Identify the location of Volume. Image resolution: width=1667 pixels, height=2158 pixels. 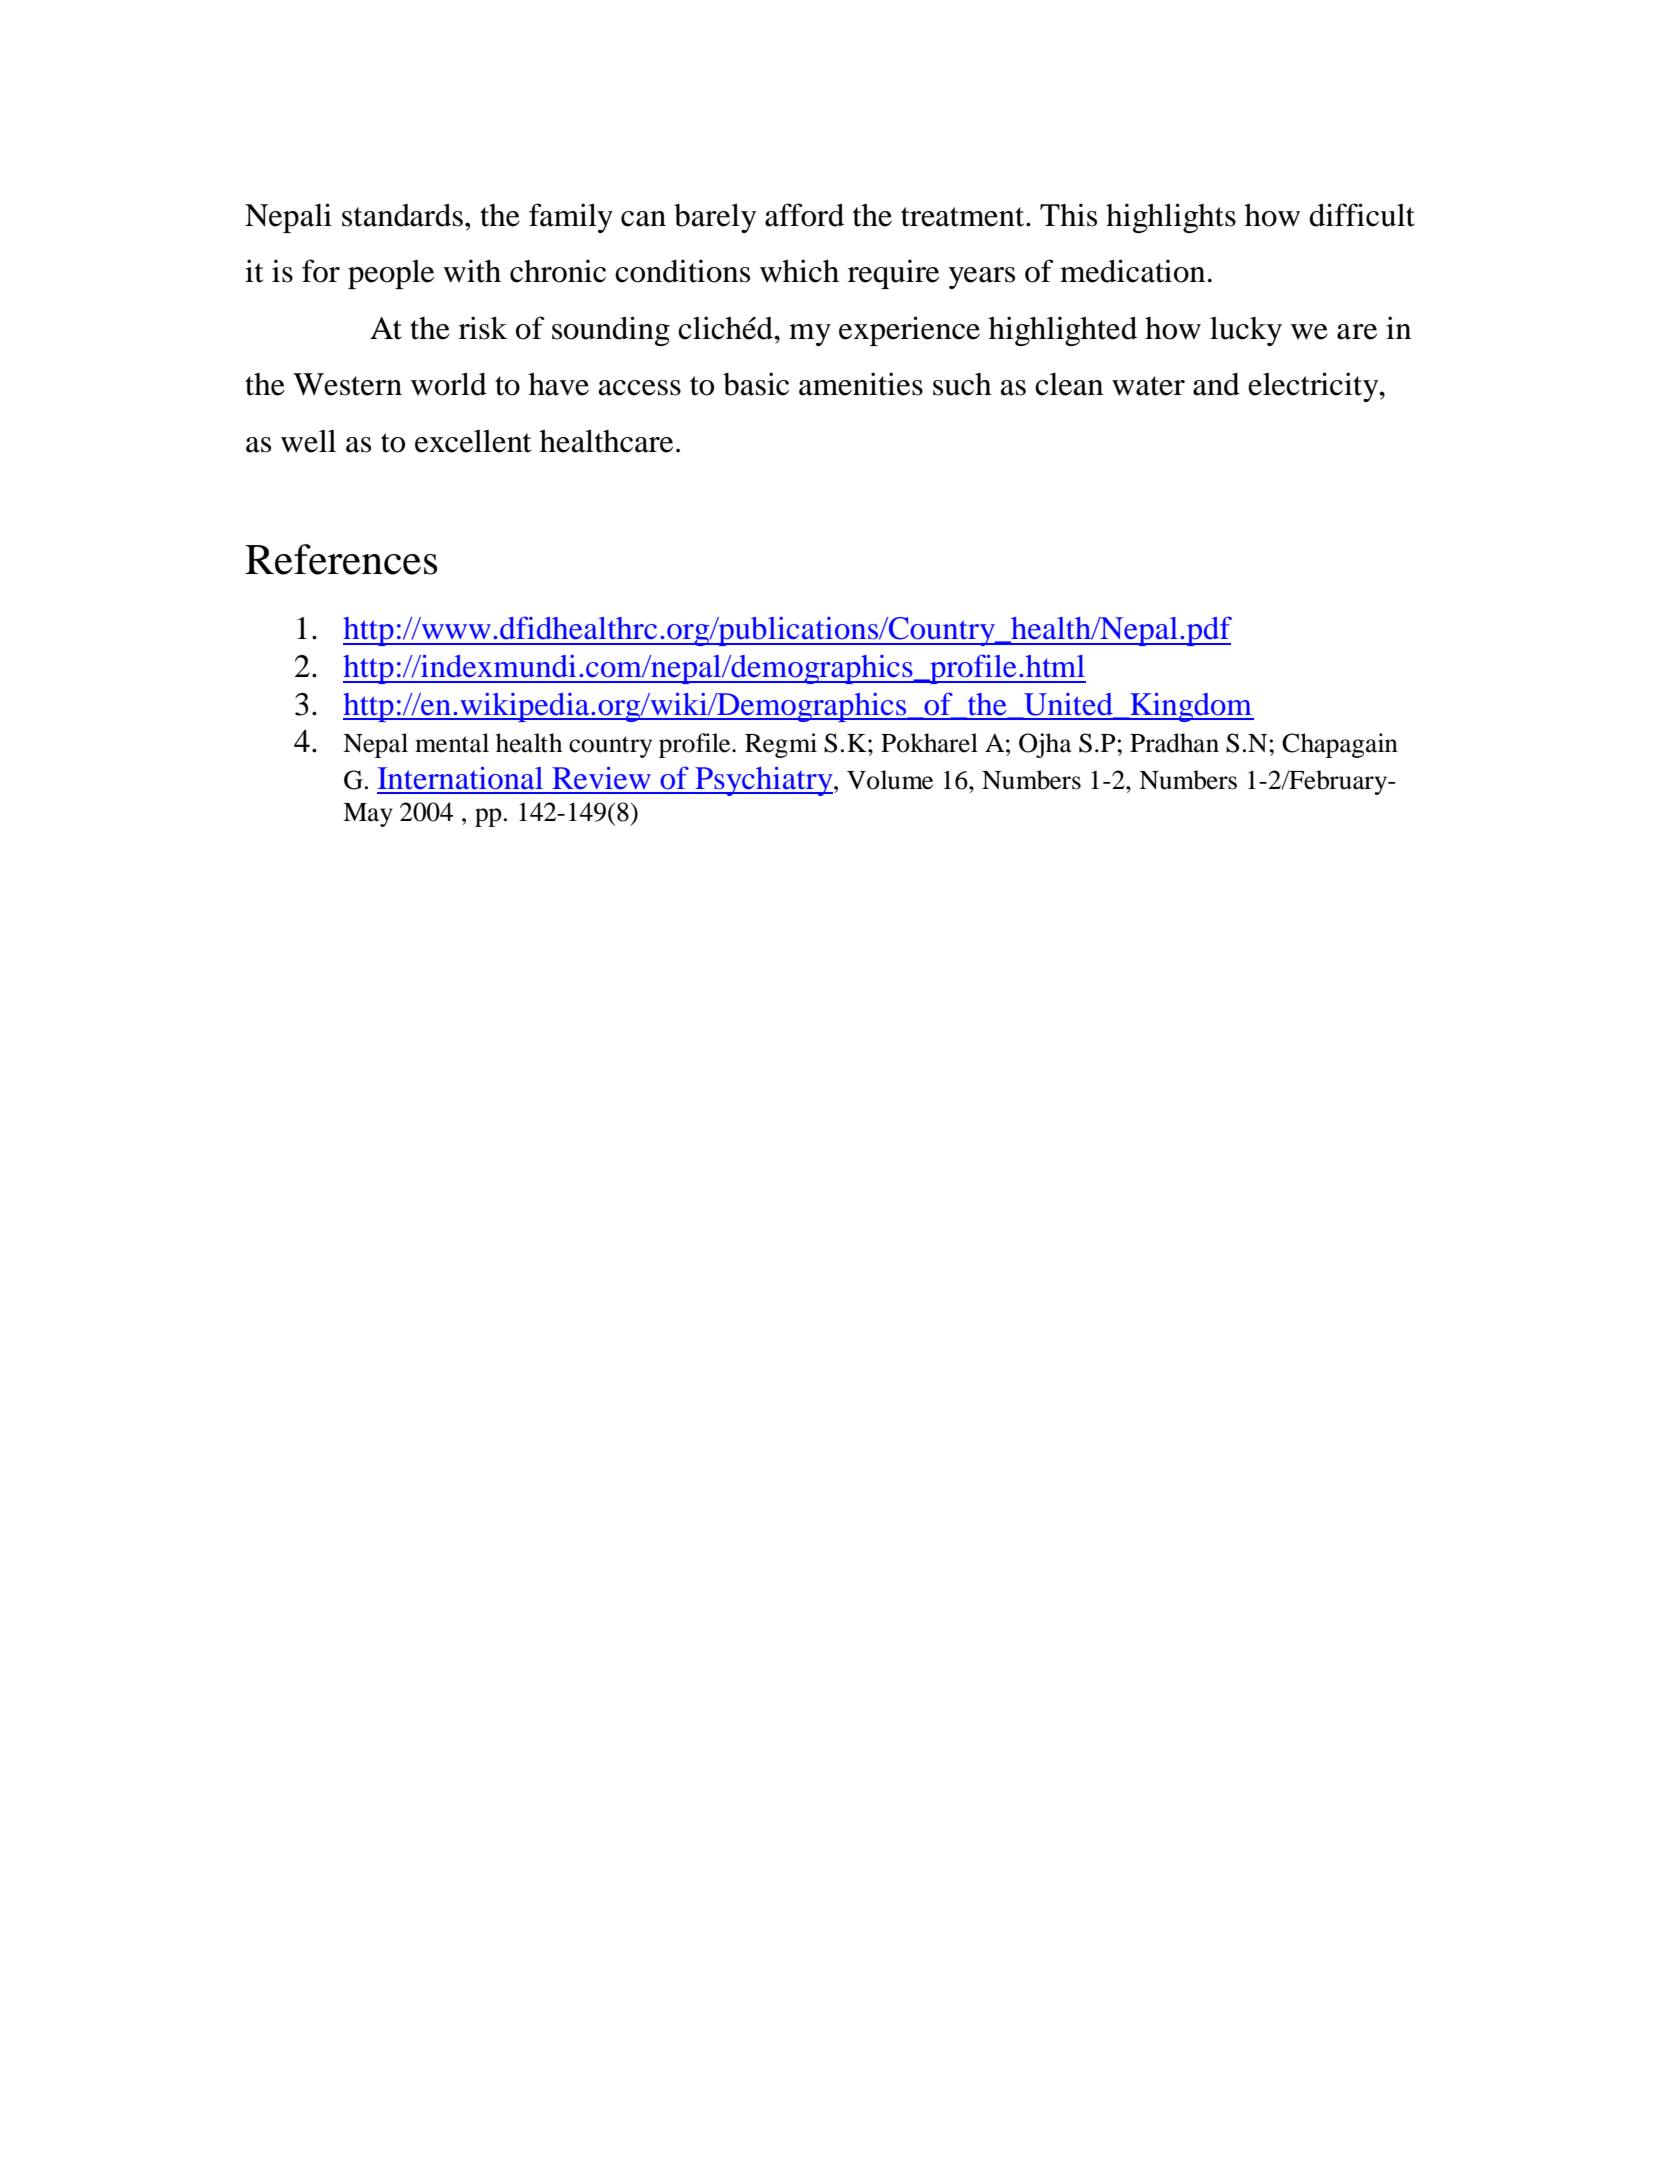
(890, 780).
